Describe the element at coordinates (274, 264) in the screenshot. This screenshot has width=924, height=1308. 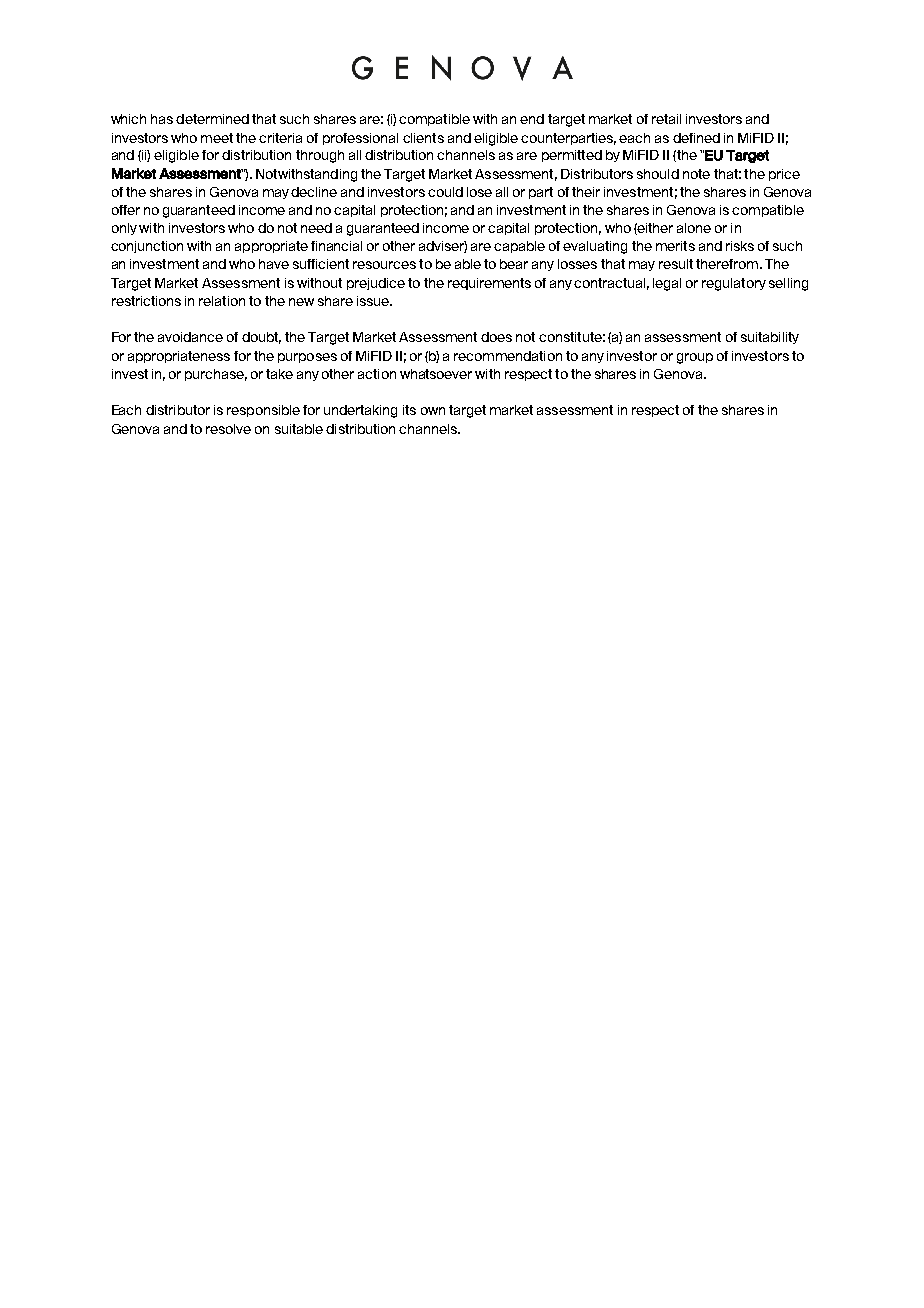
I see `have` at that location.
